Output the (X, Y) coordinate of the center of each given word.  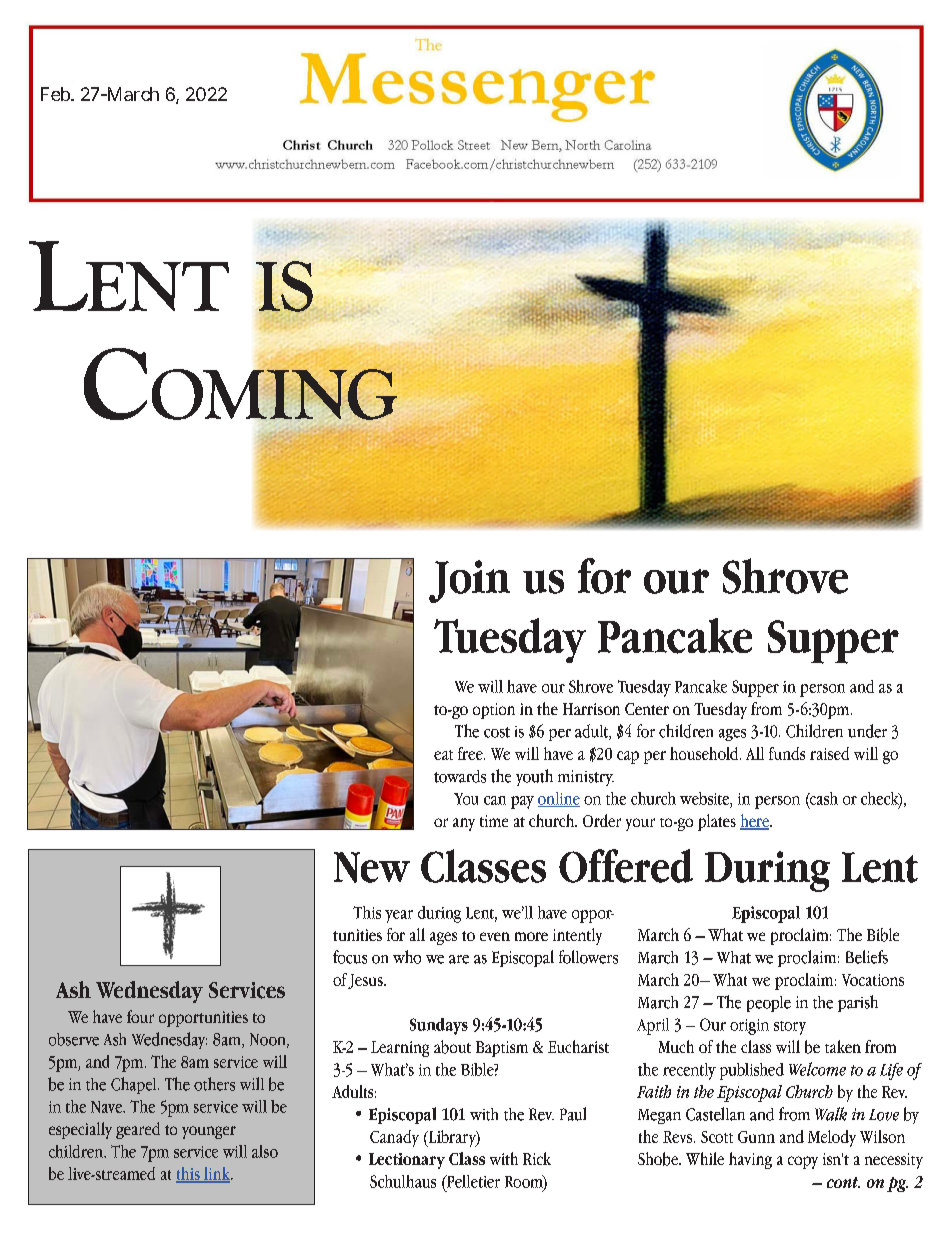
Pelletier (472, 1181)
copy (803, 1162)
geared (138, 1130)
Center (647, 709)
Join (469, 581)
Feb (57, 94)
